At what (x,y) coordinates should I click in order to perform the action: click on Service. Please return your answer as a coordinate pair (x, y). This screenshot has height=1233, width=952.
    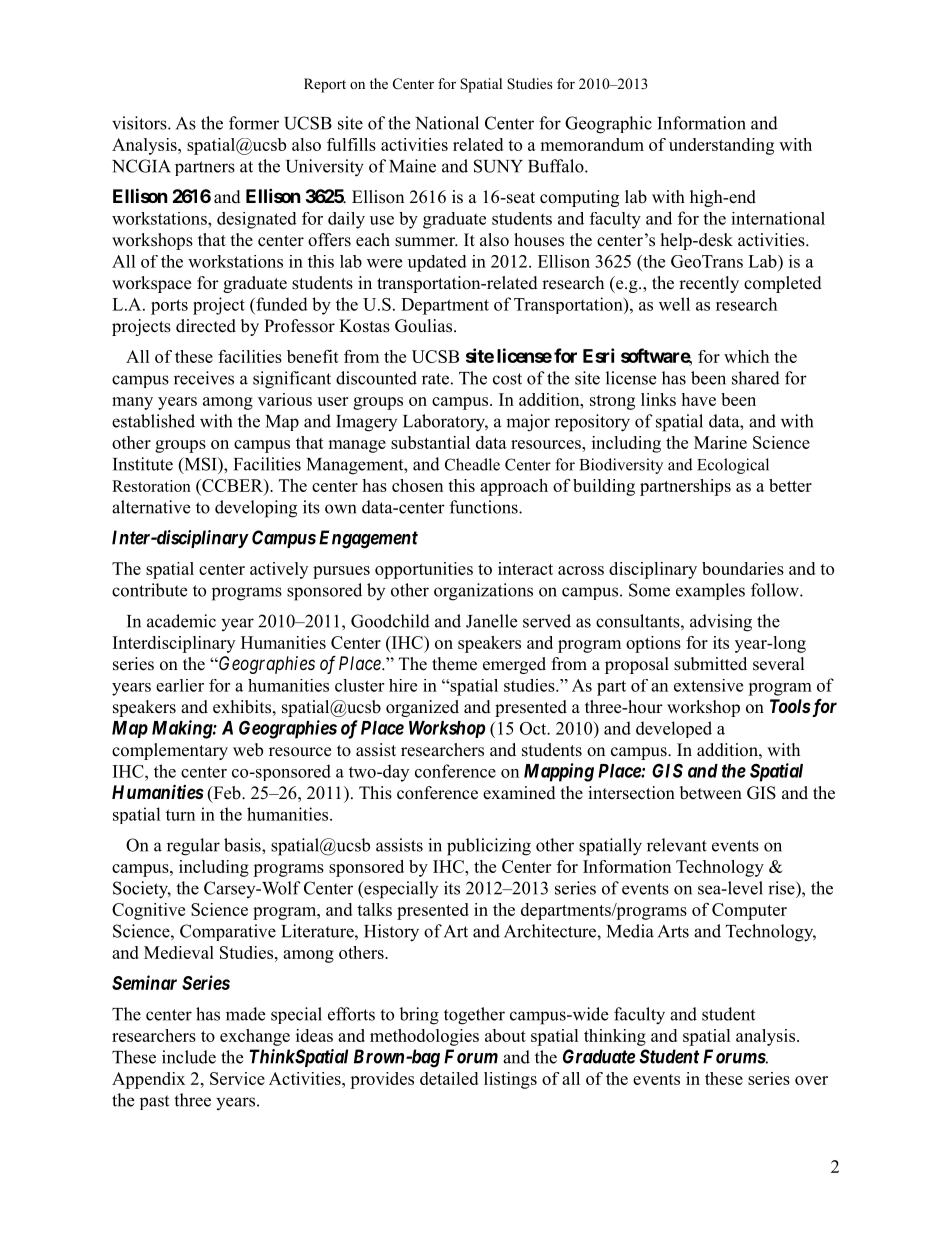
    Looking at the image, I should click on (237, 1078).
